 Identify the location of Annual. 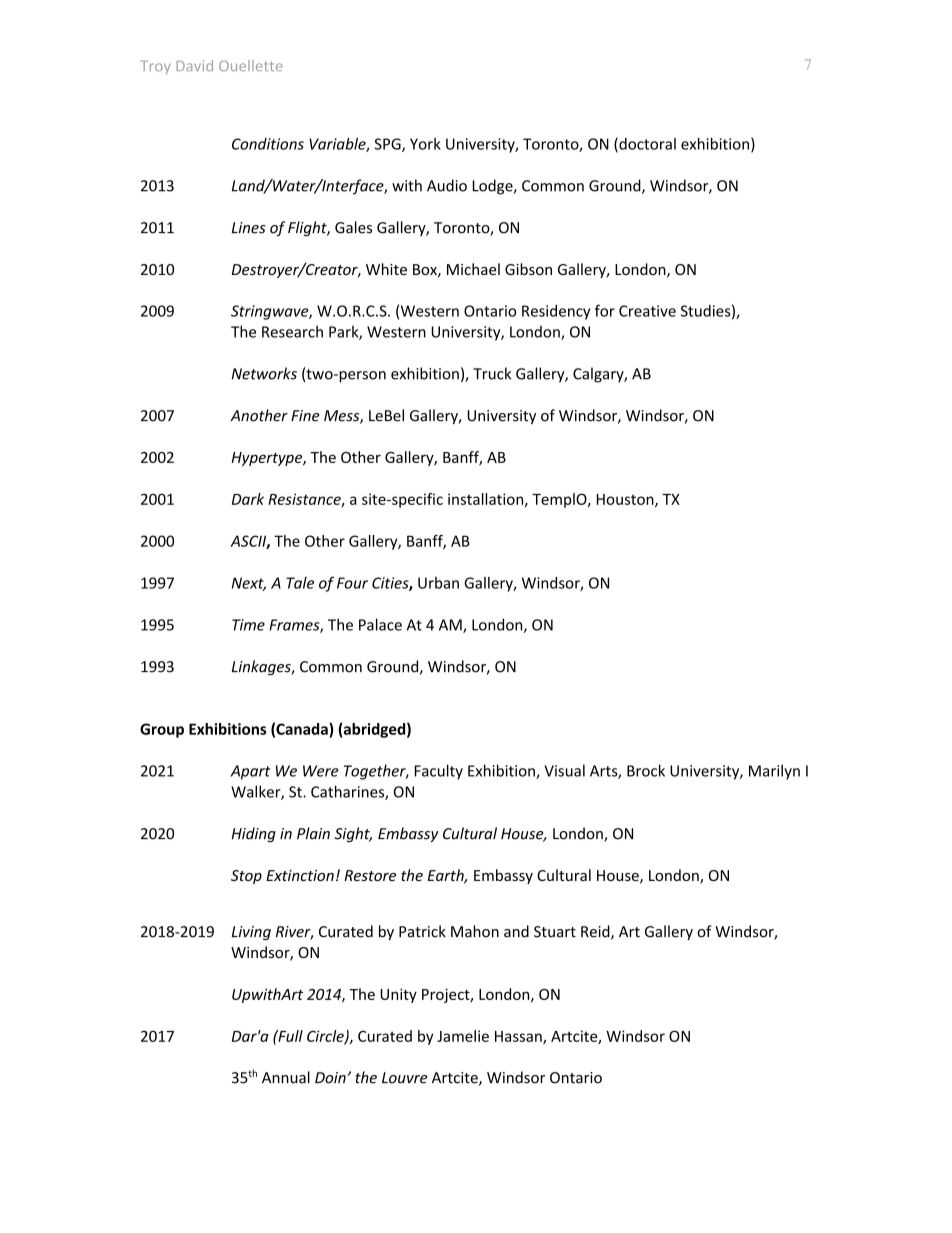
(286, 1077).
